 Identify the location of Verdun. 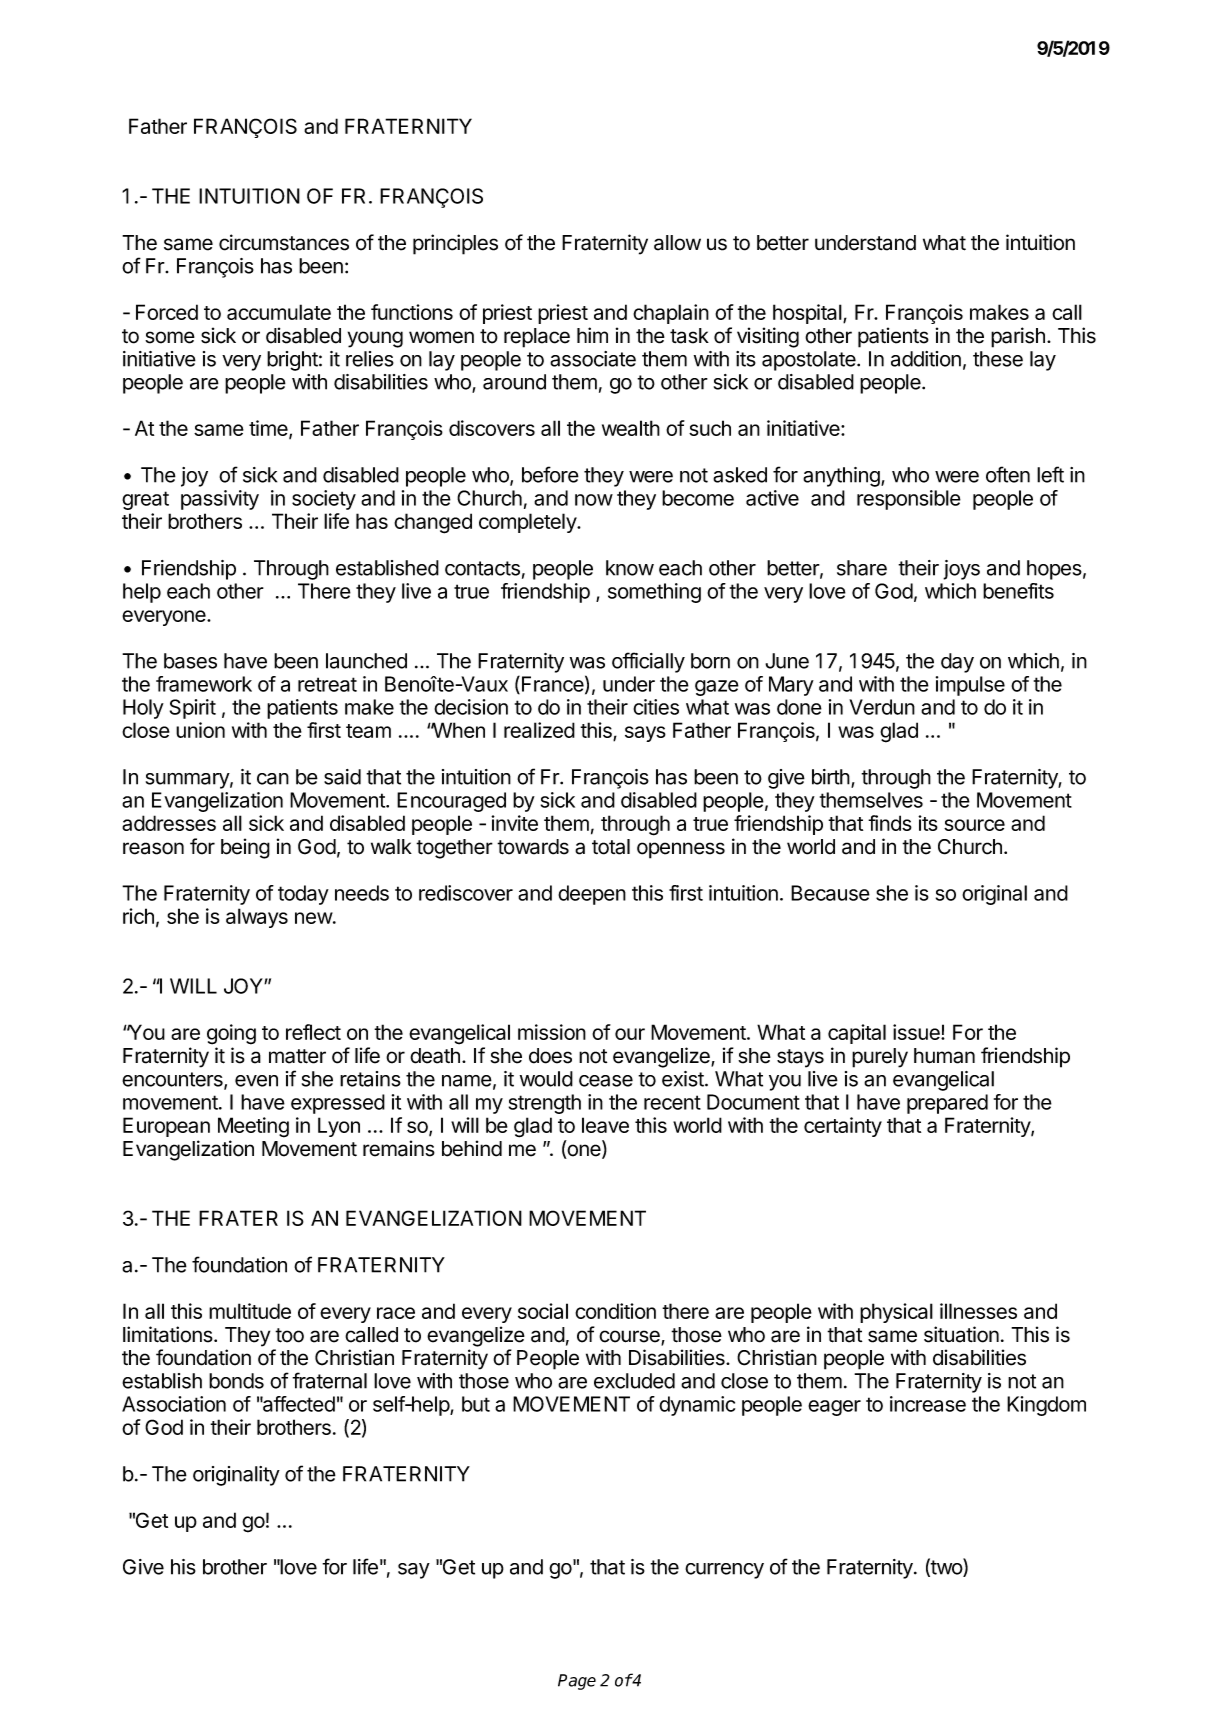
(882, 707).
